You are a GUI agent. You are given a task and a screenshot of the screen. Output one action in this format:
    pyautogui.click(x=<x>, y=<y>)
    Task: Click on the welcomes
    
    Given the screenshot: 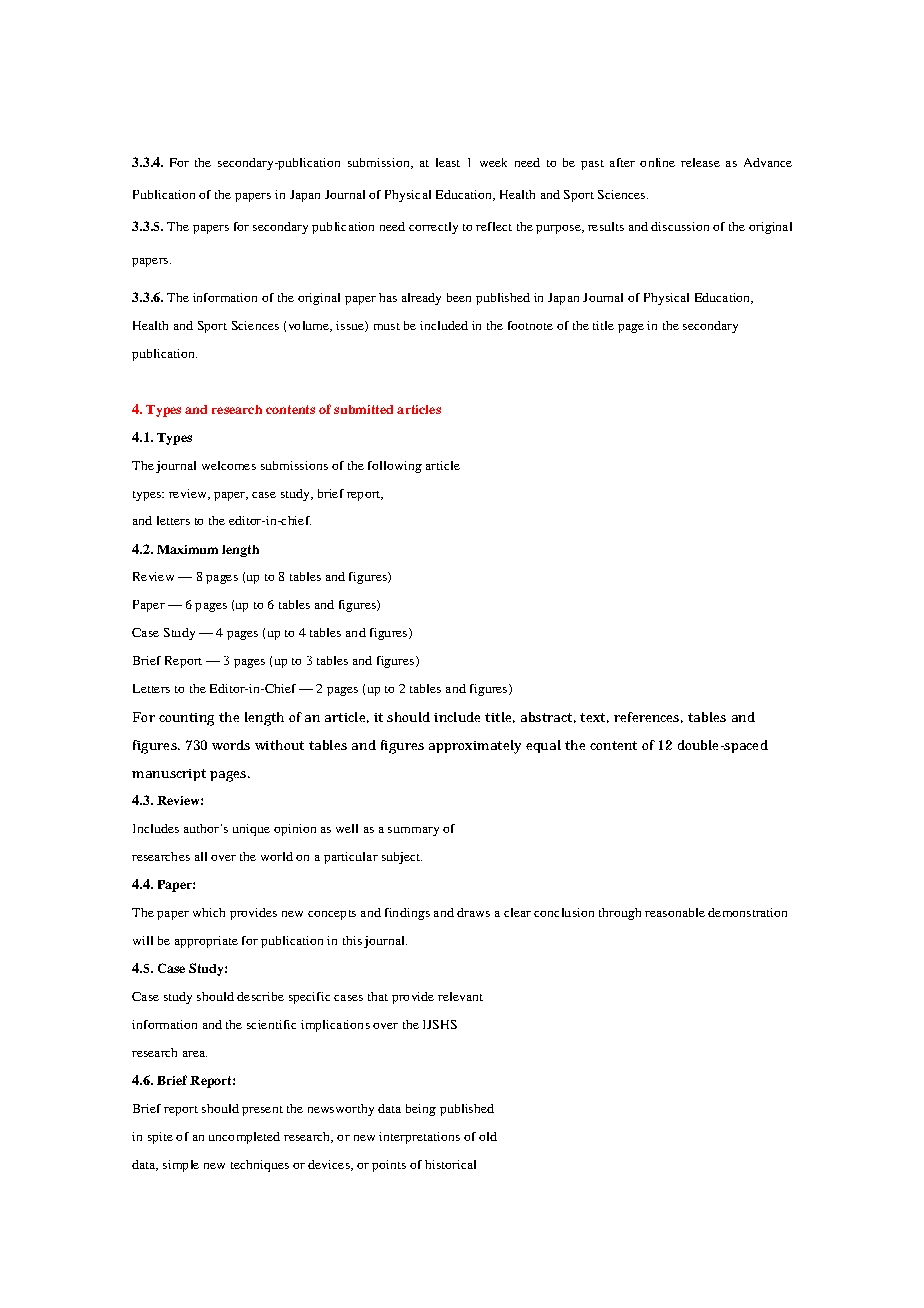 What is the action you would take?
    pyautogui.click(x=229, y=465)
